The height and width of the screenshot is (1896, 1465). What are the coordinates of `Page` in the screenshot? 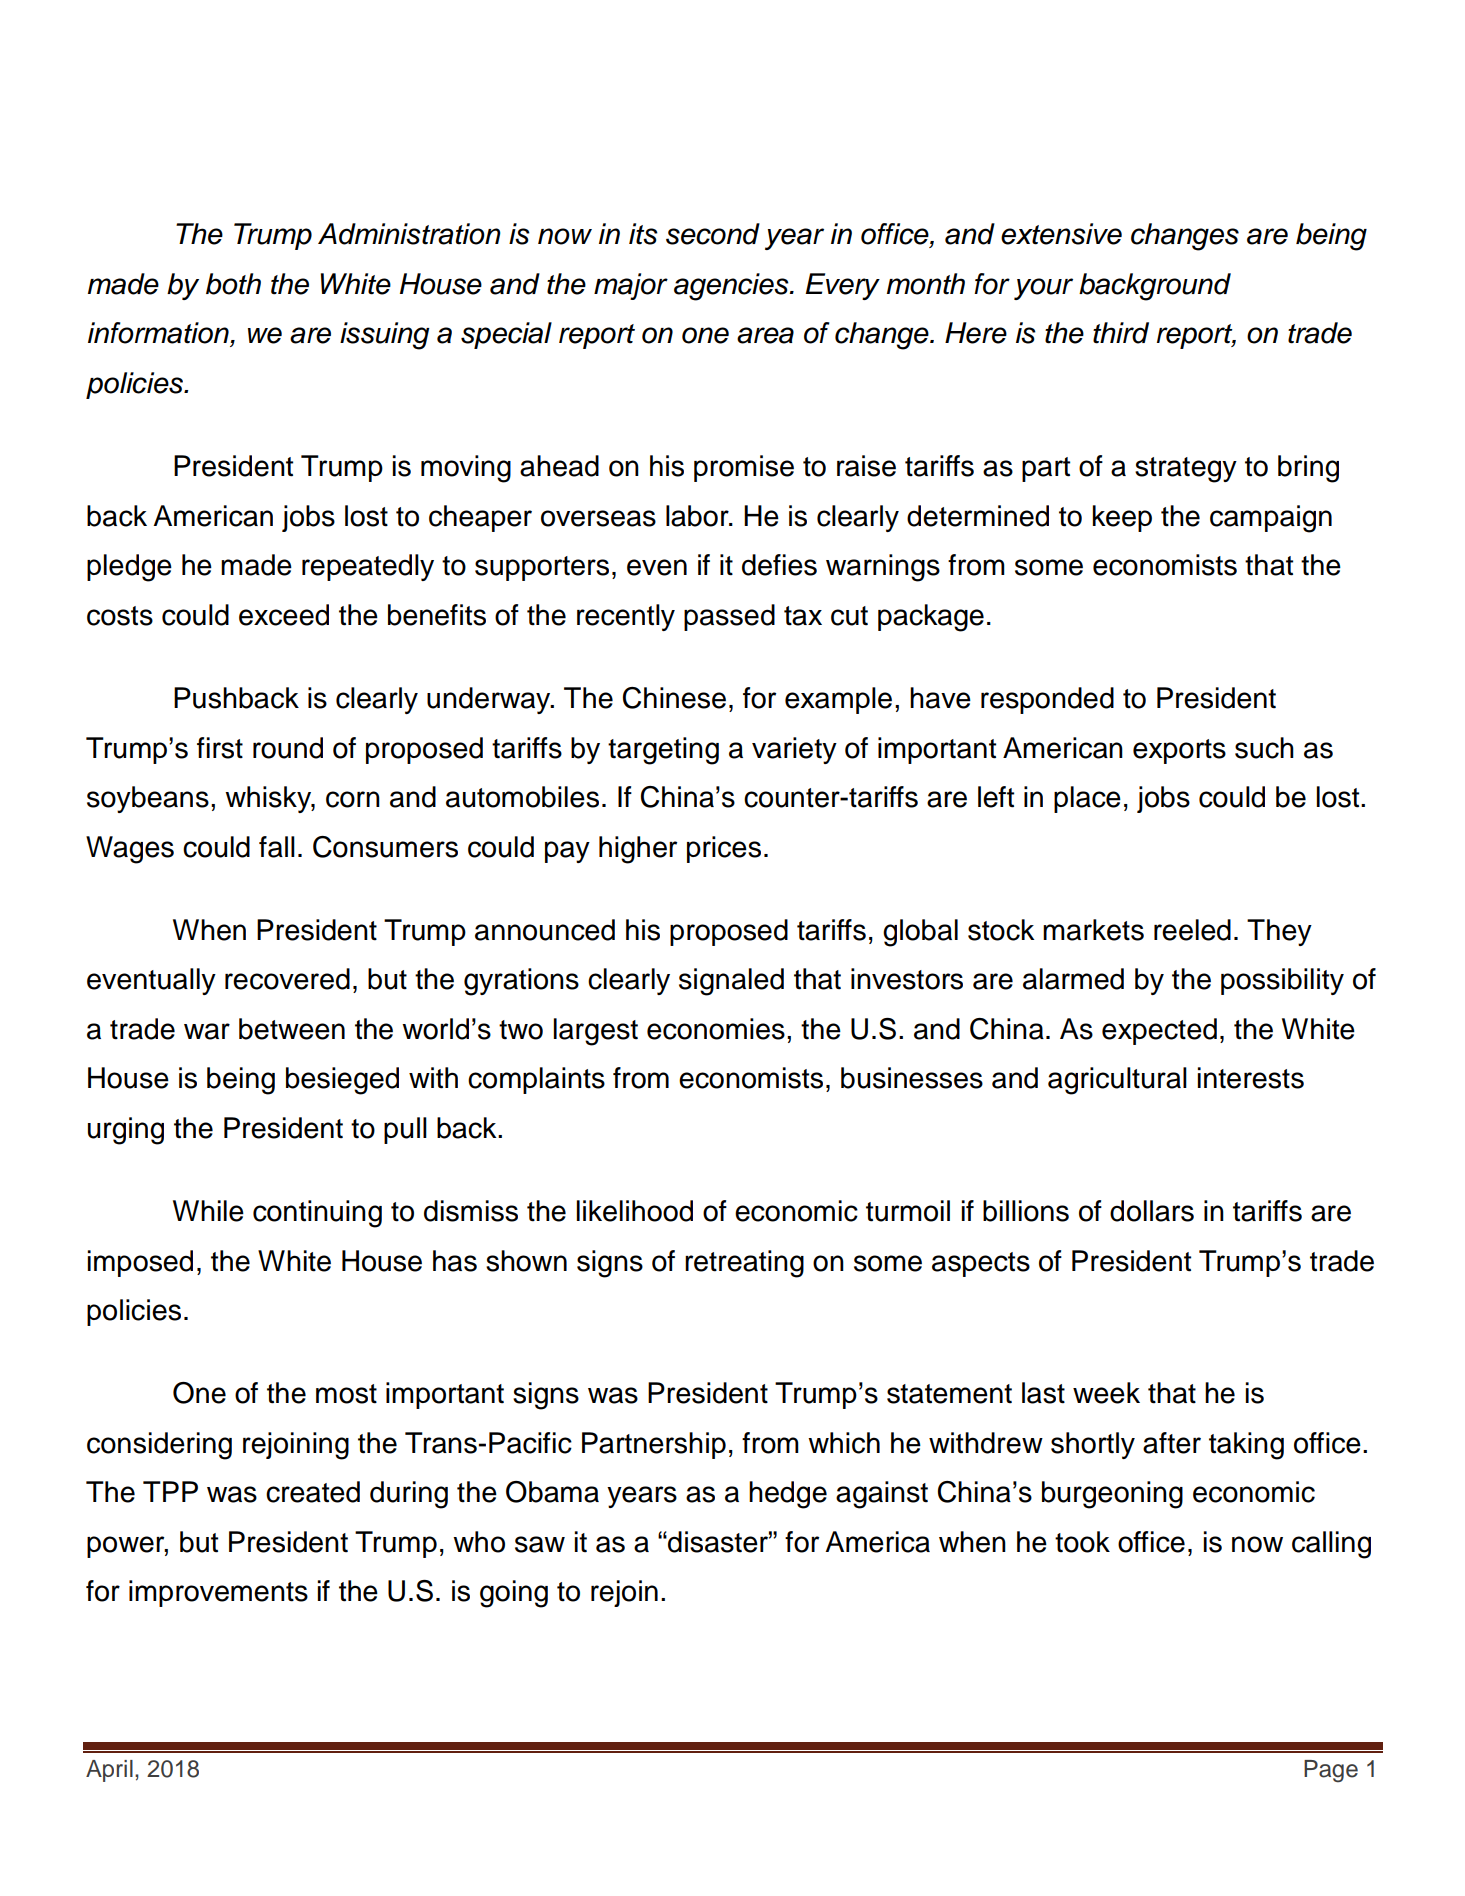 It's located at (1331, 1771).
